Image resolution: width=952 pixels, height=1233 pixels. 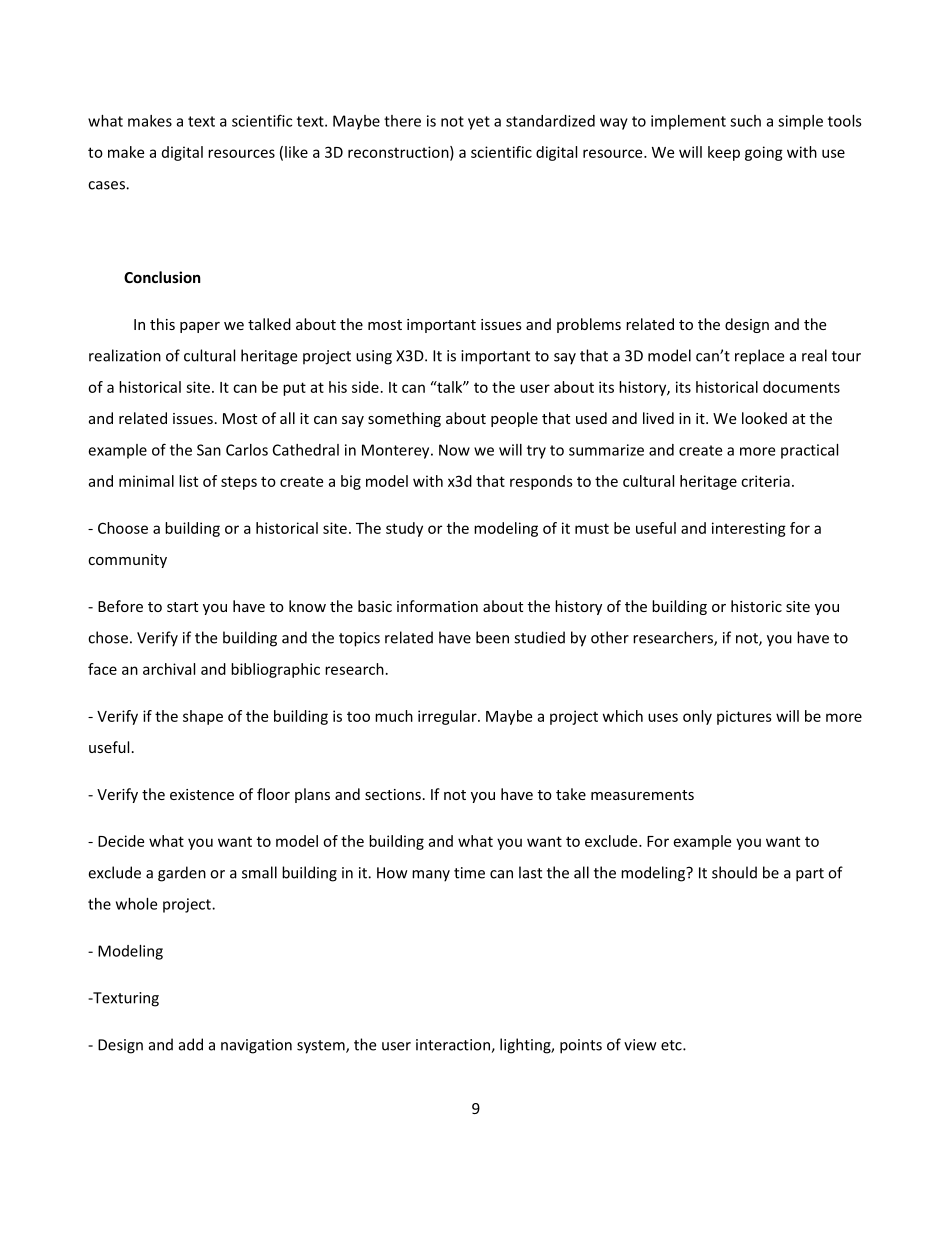 What do you see at coordinates (437, 606) in the page?
I see `information` at bounding box center [437, 606].
